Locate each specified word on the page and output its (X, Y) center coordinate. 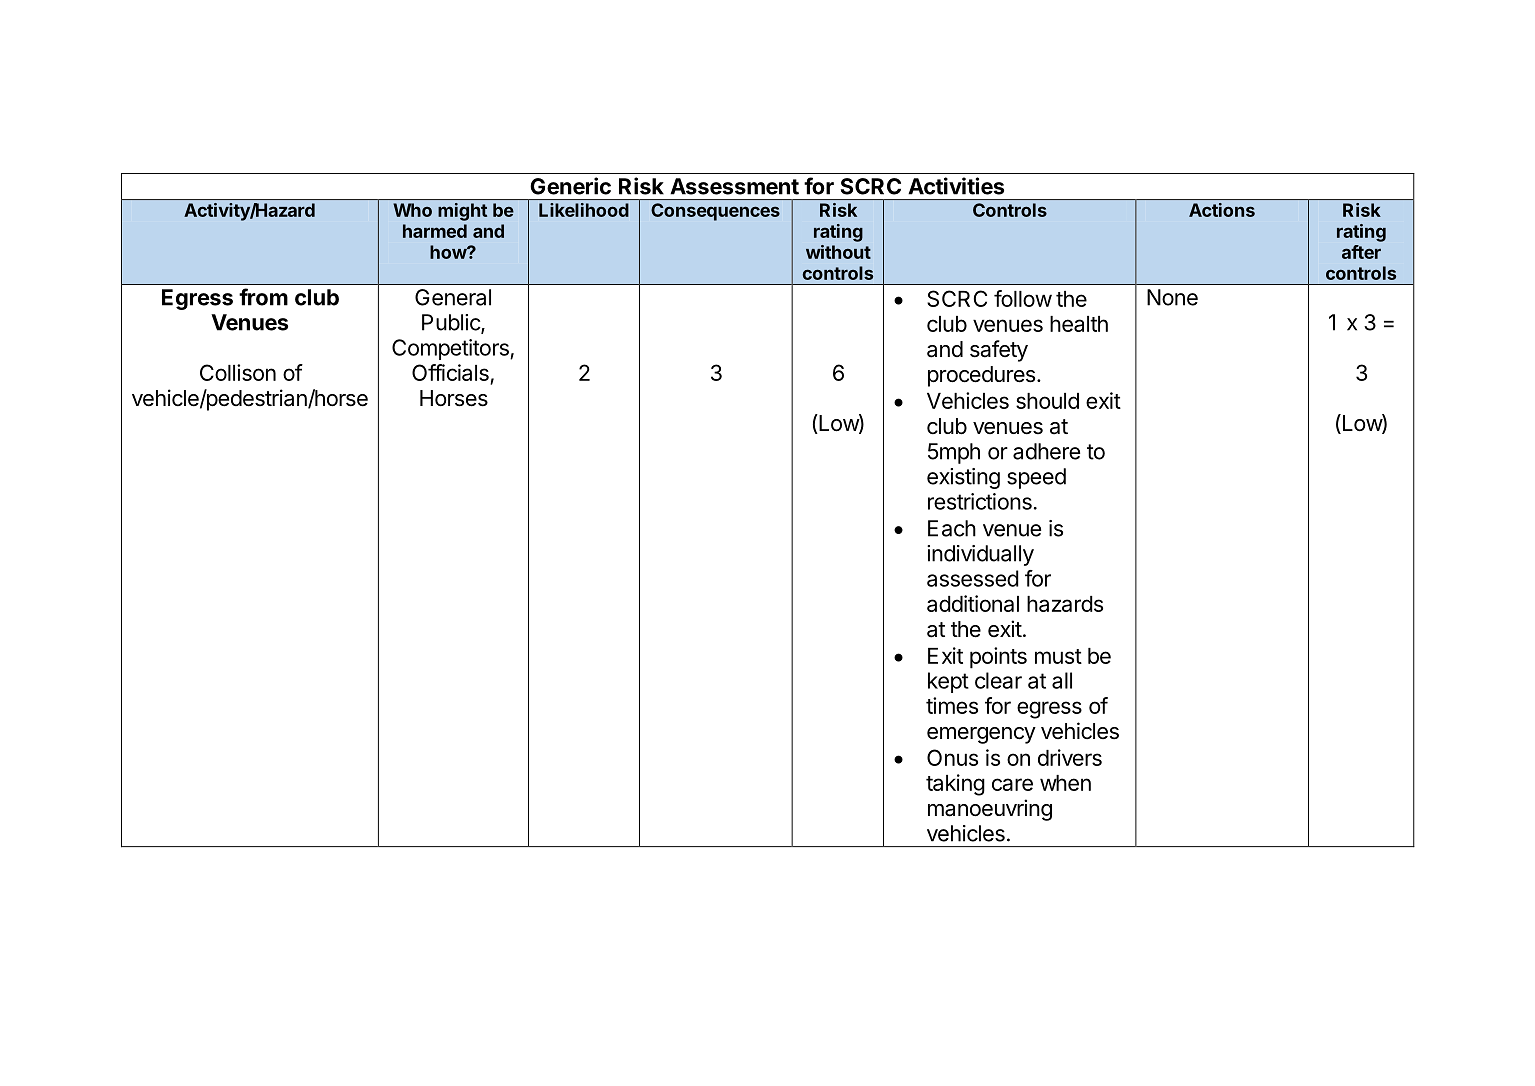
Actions (1222, 210)
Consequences (715, 212)
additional (973, 603)
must (1058, 656)
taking (955, 785)
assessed (973, 578)
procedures (981, 376)
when (1065, 783)
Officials (451, 374)
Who (412, 210)
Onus (952, 757)
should (1047, 401)
